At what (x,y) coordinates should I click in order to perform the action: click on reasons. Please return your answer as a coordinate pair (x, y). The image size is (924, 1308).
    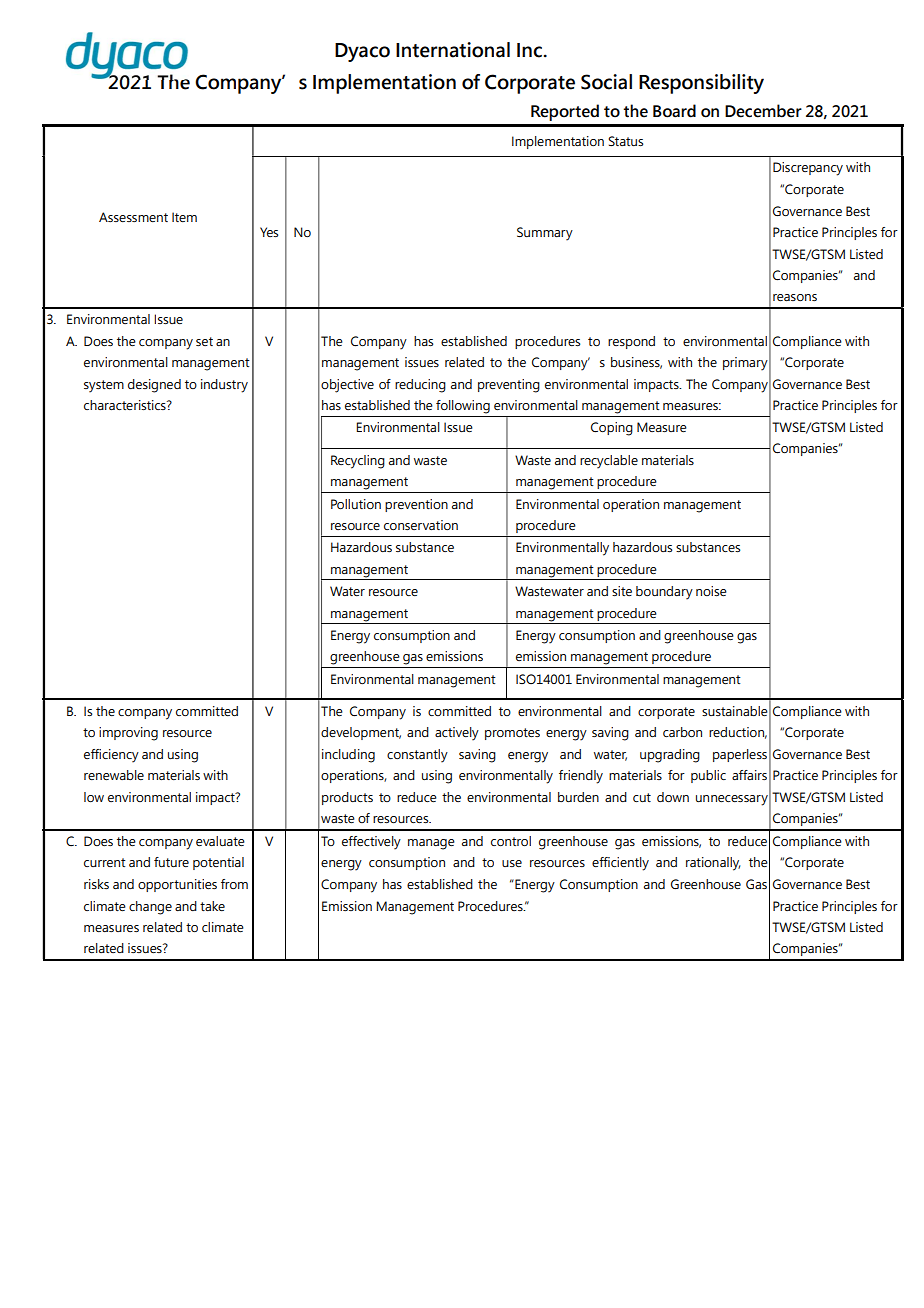
    Looking at the image, I should click on (795, 297).
